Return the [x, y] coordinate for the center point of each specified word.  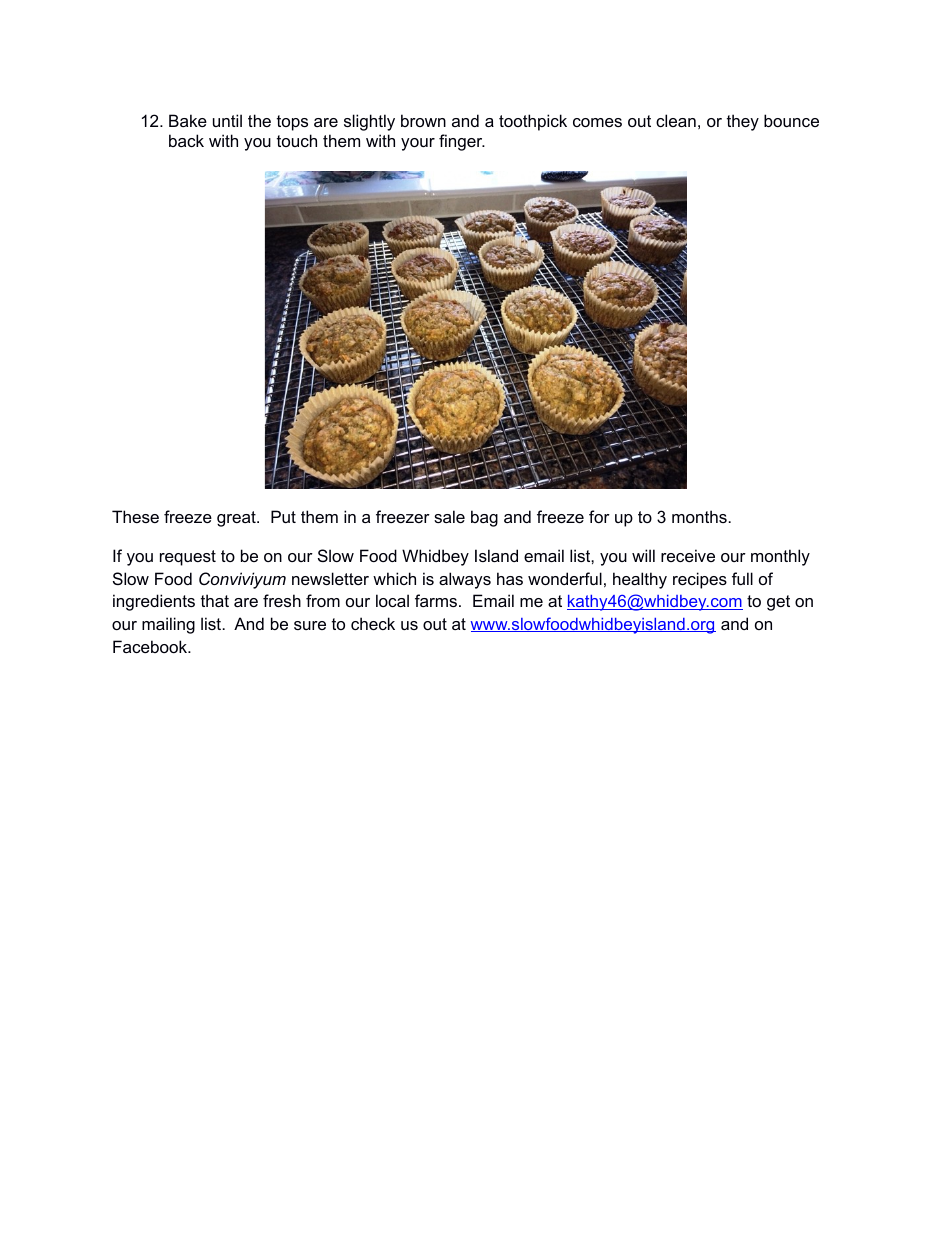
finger [462, 142]
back [186, 140]
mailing [168, 625]
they [743, 122]
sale [449, 516]
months [699, 516]
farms [437, 600]
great [237, 519]
